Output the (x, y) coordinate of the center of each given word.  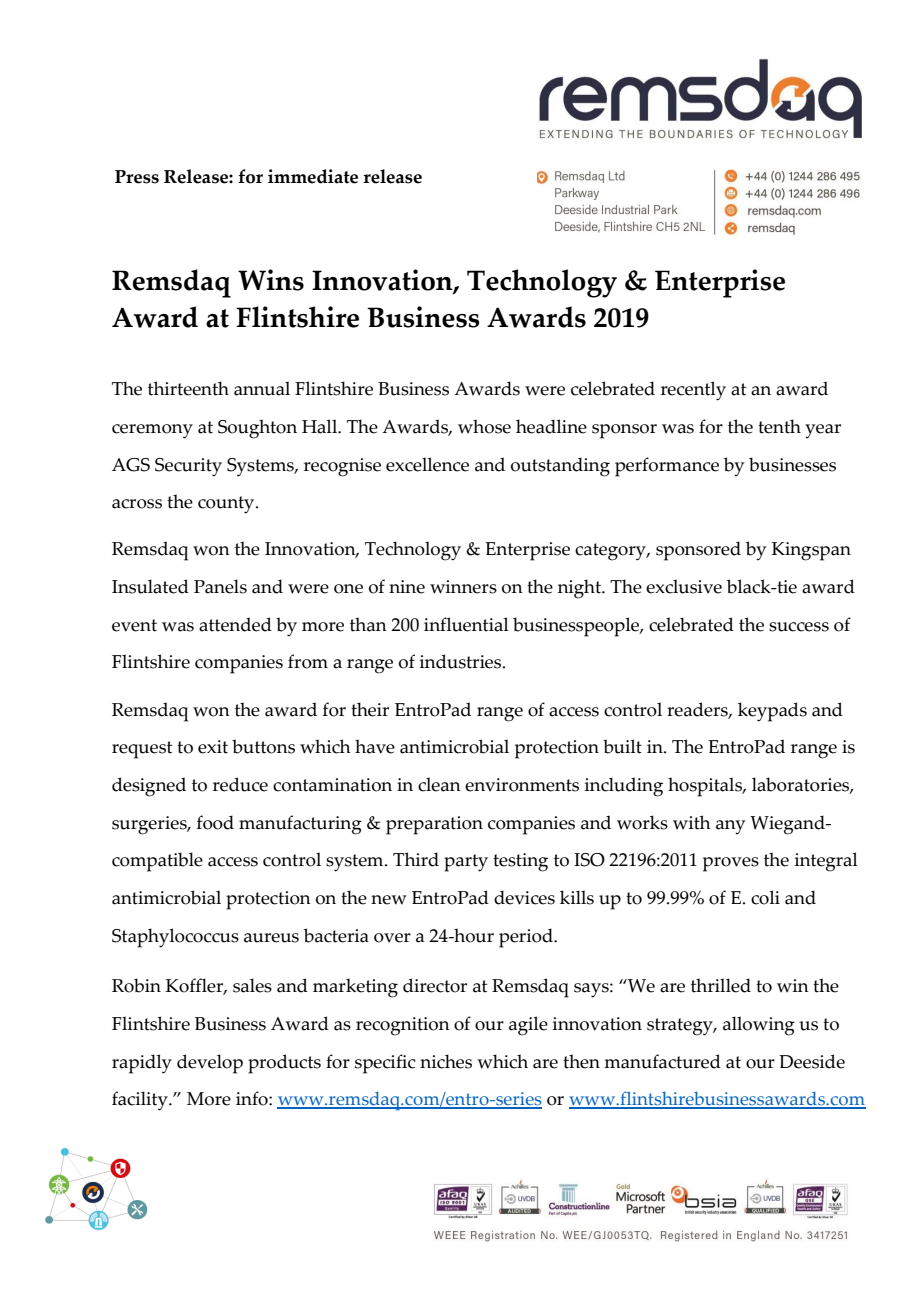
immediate (313, 176)
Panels (220, 586)
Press (137, 177)
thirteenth (188, 388)
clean (439, 784)
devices (524, 897)
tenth (779, 426)
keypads (772, 712)
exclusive (684, 586)
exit (213, 747)
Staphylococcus (175, 938)
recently (693, 391)
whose (484, 426)
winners (463, 587)
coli (765, 897)
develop (210, 1064)
